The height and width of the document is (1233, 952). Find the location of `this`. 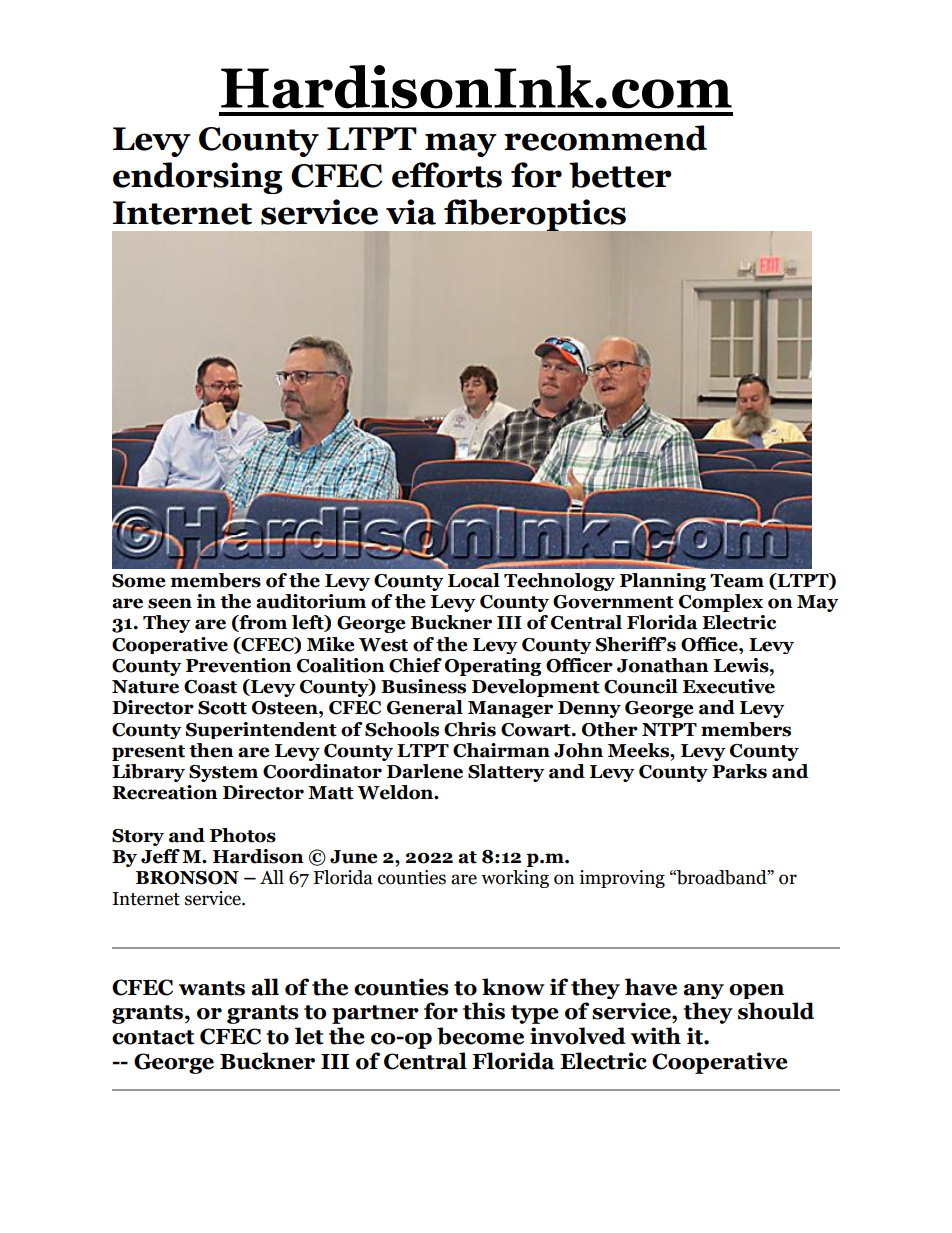

this is located at coordinates (484, 1011).
